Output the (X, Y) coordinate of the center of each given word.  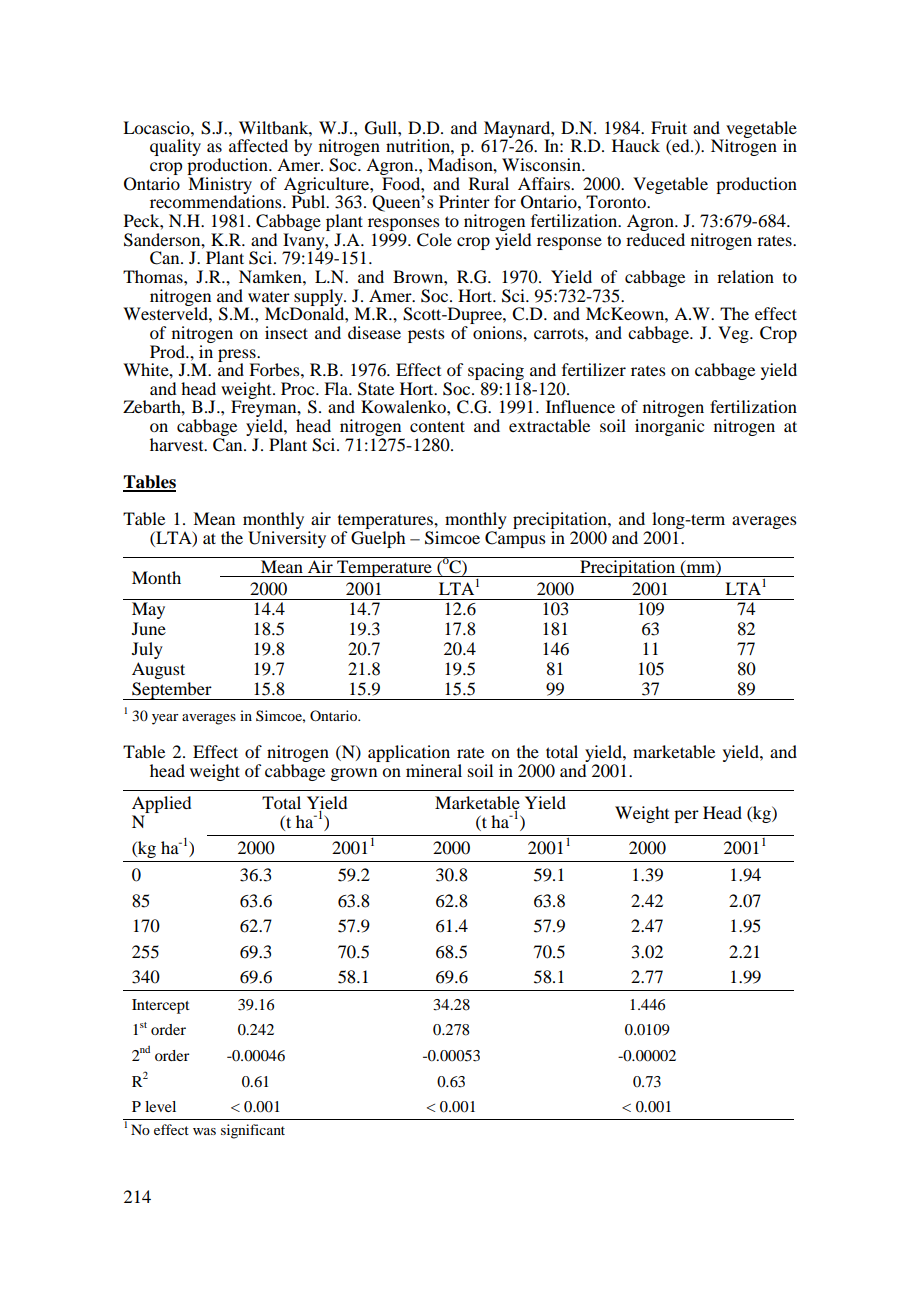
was (204, 1131)
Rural (489, 183)
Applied (161, 806)
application (409, 755)
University (287, 539)
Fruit (669, 127)
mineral (434, 770)
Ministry (221, 186)
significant (253, 1131)
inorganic (669, 427)
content (437, 426)
